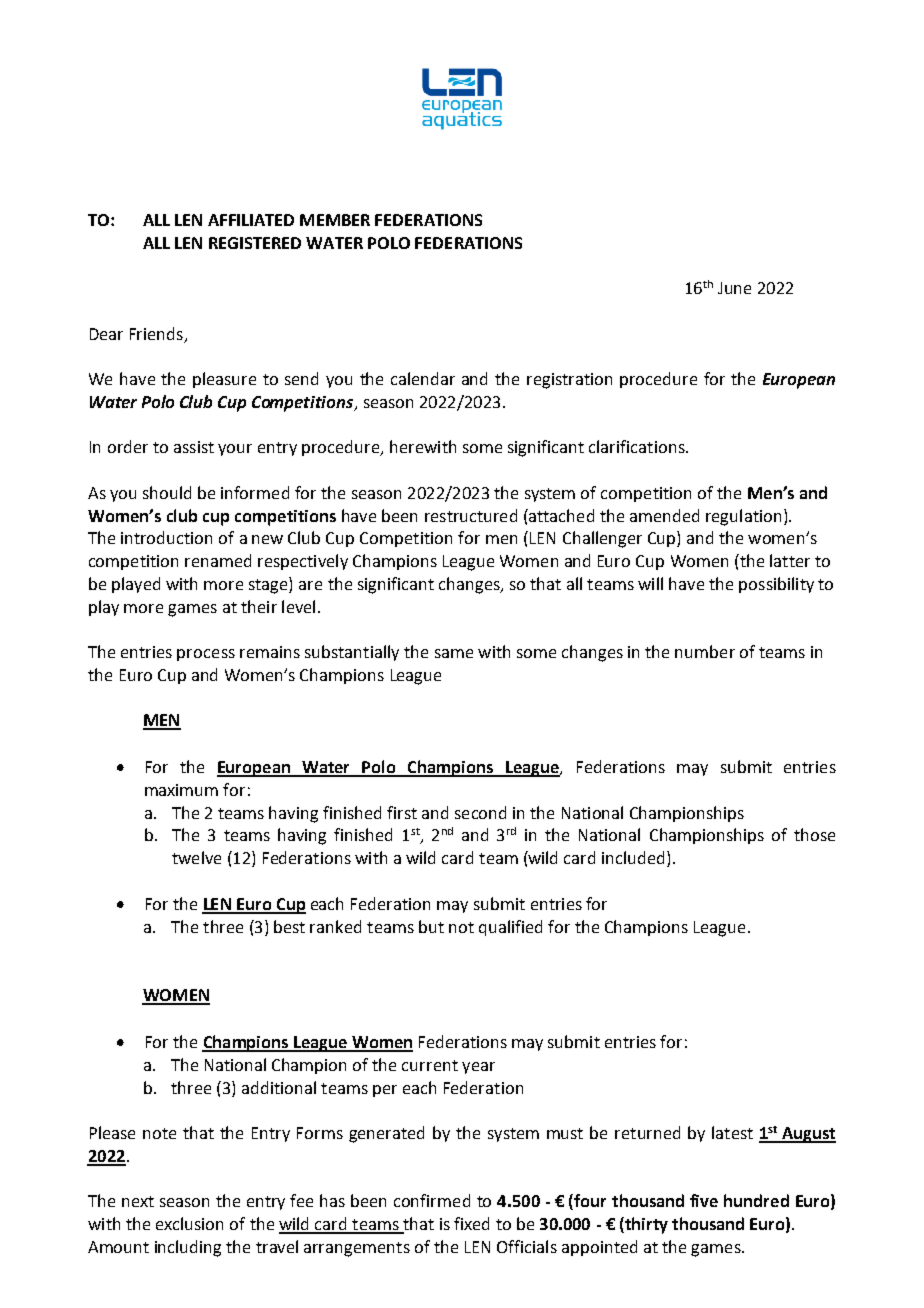  What do you see at coordinates (471, 1223) in the screenshot?
I see `fixed` at bounding box center [471, 1223].
